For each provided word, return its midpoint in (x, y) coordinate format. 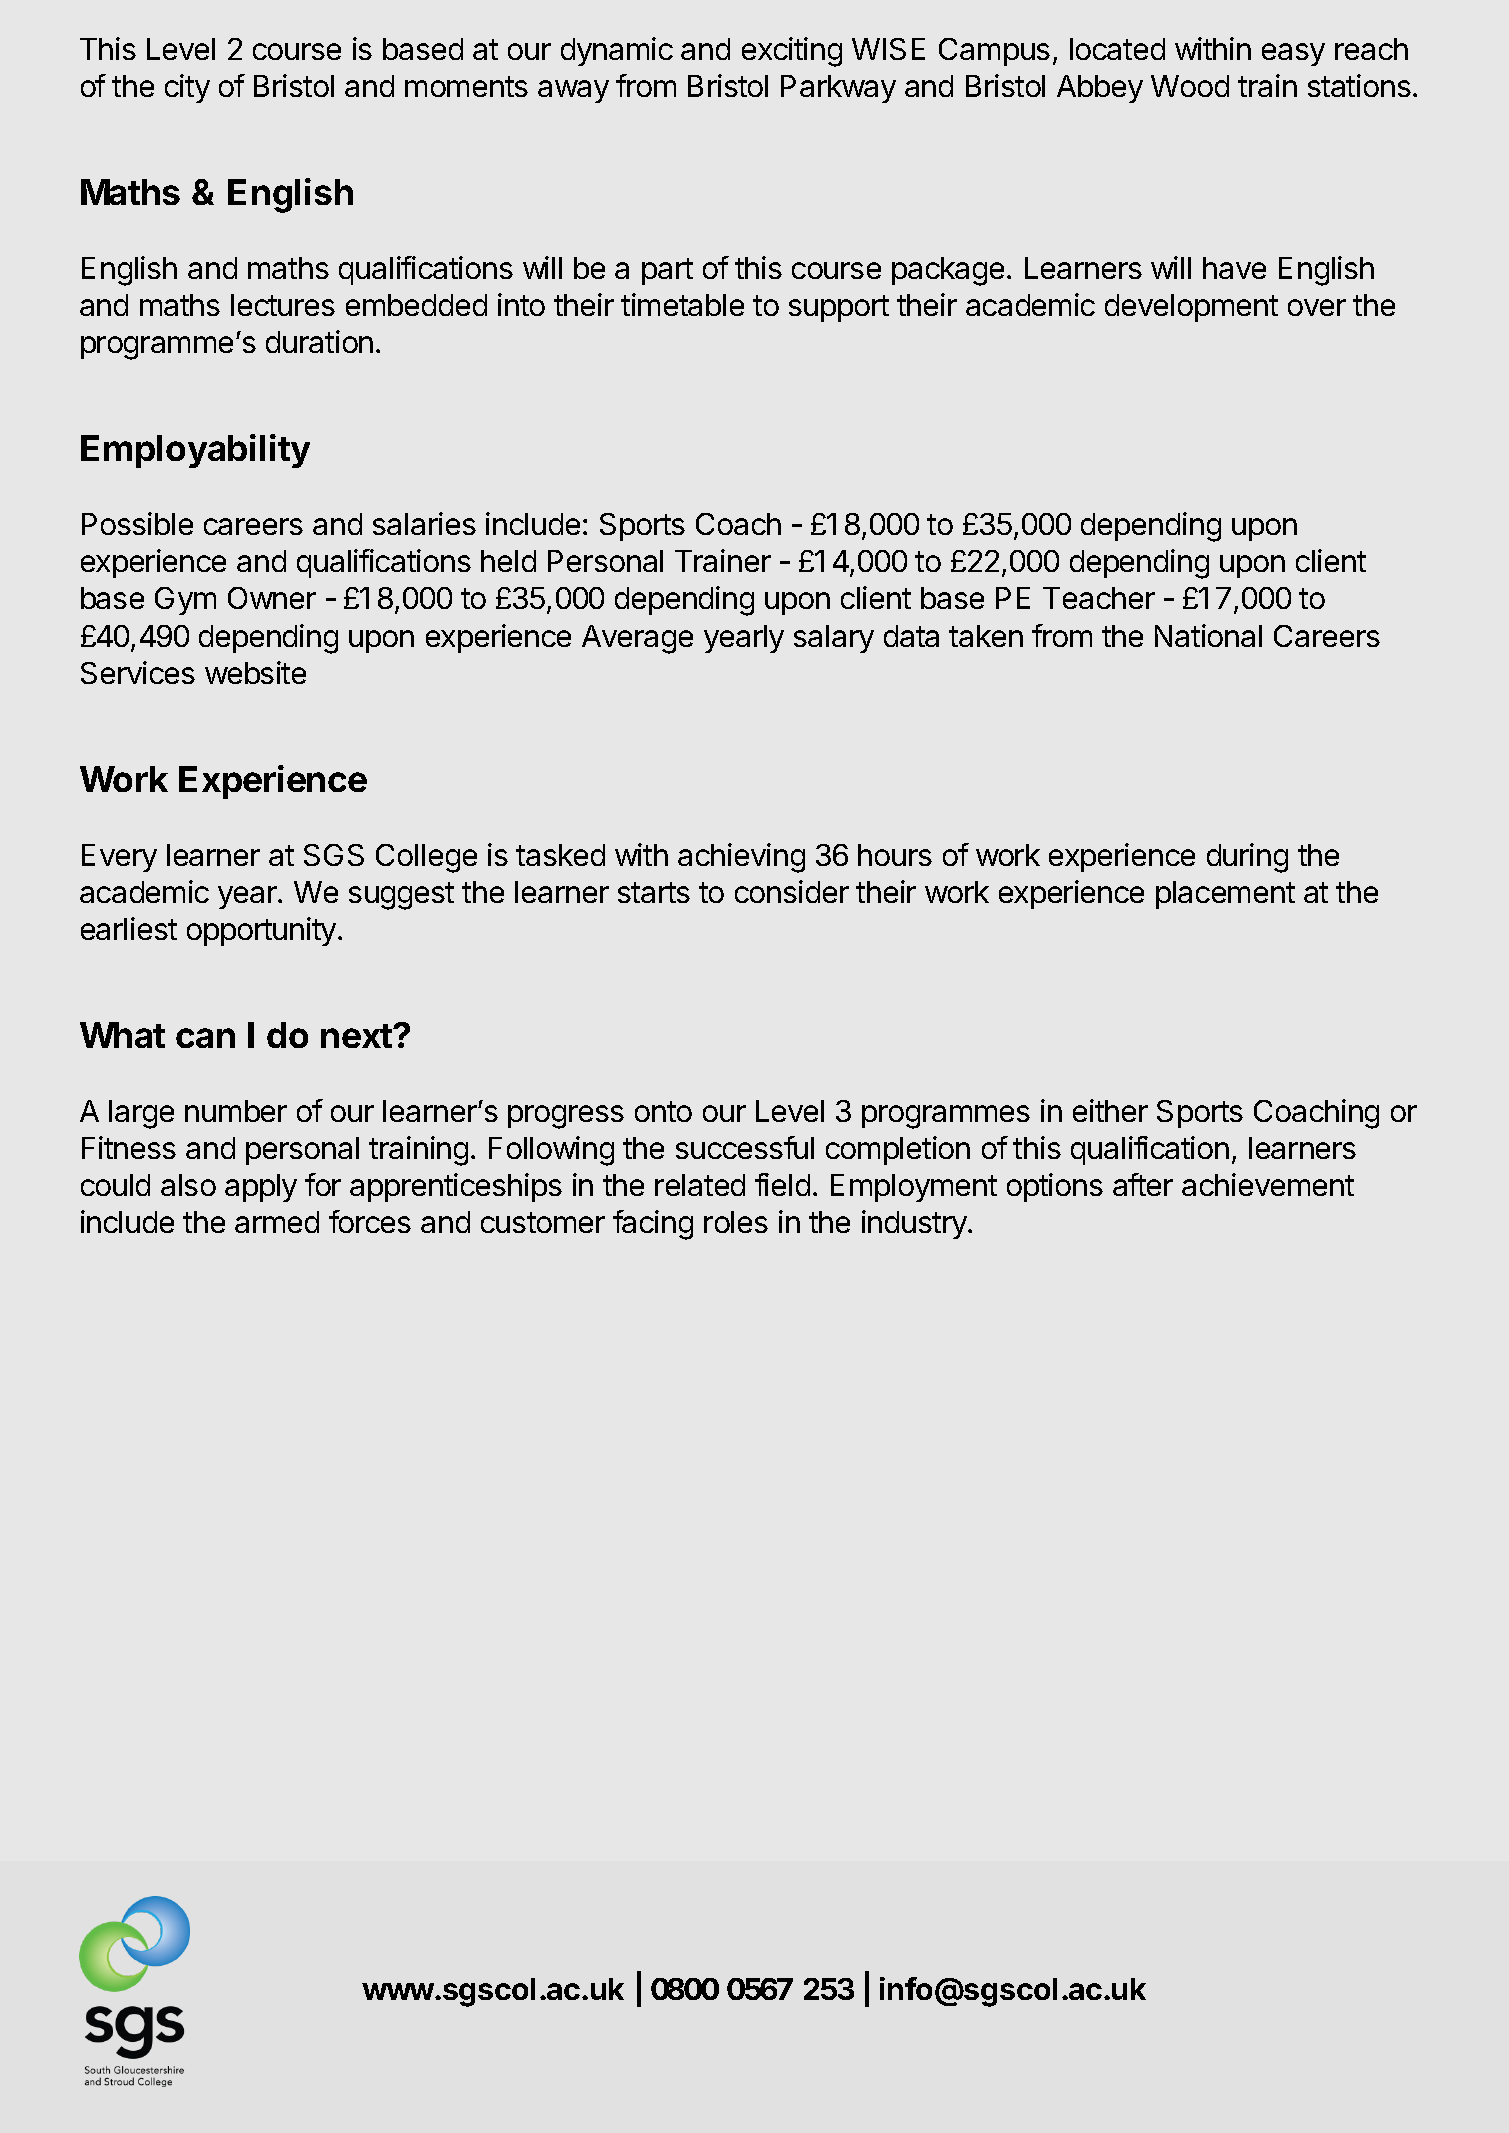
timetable (682, 304)
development (1191, 308)
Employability (195, 451)
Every (119, 858)
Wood (1190, 86)
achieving (741, 858)
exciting (792, 52)
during (1247, 858)
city (187, 88)
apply (261, 1188)
